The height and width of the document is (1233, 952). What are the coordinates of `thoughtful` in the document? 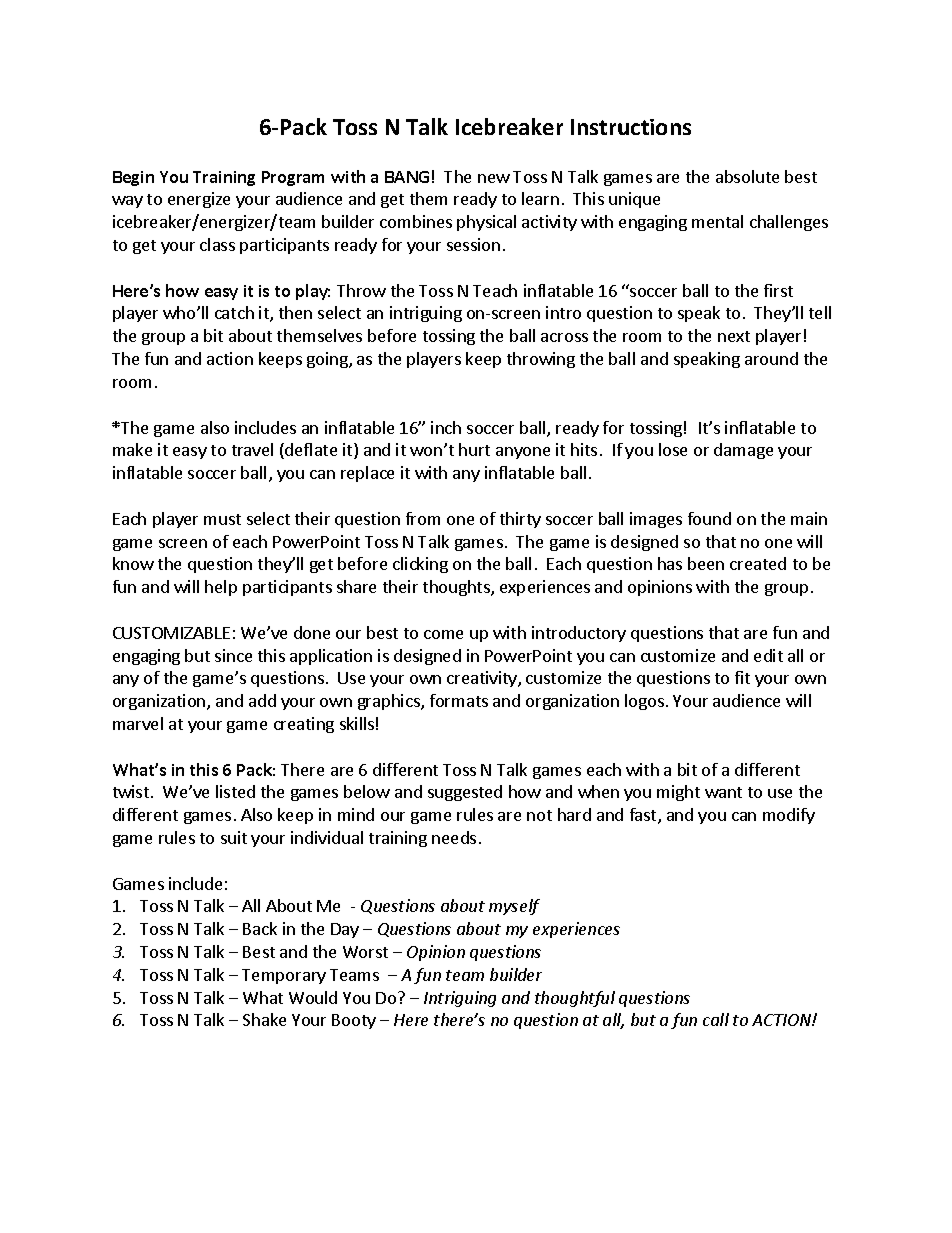 It's located at (575, 999).
